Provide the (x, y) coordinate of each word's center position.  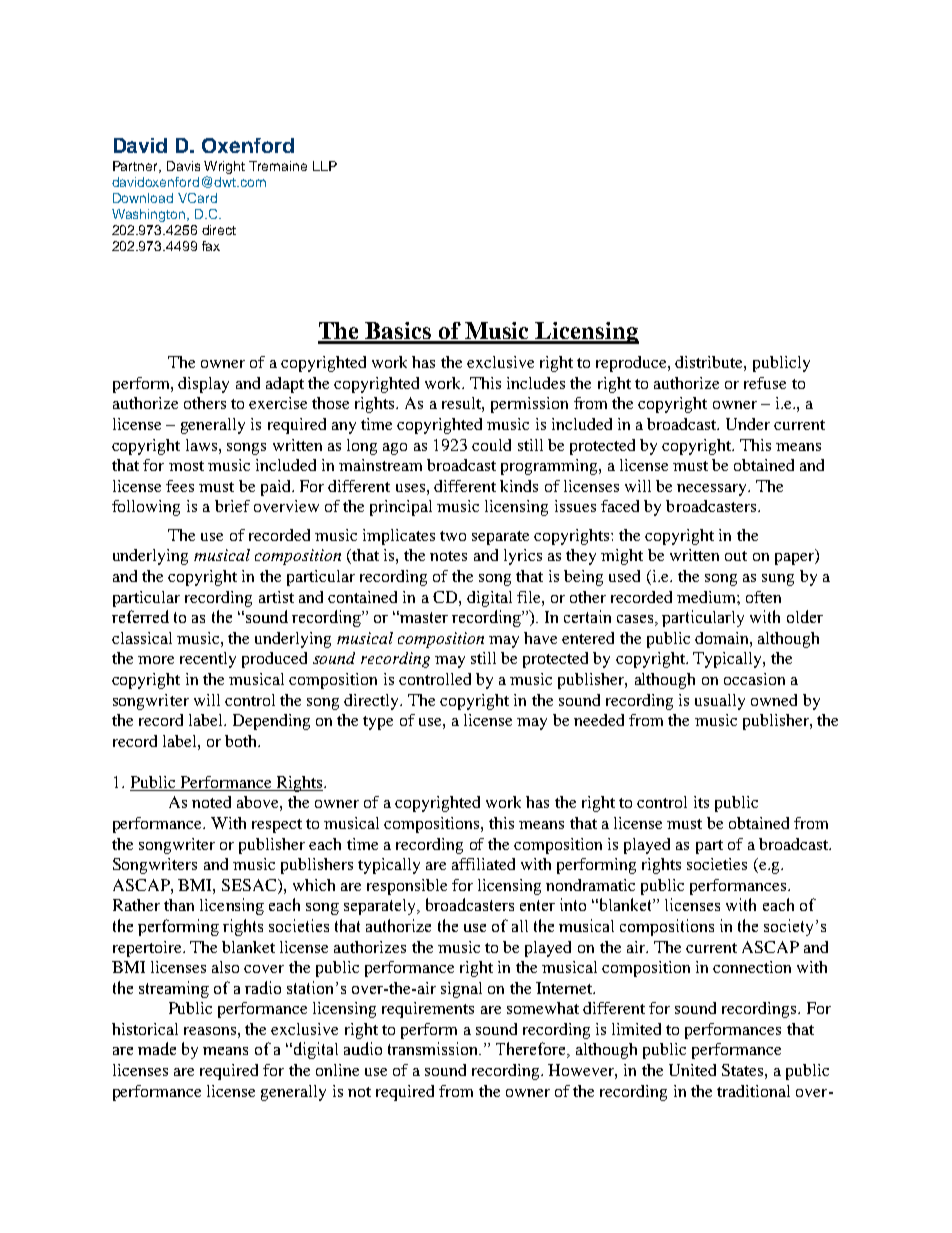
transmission (434, 1048)
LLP (325, 166)
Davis (183, 166)
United (692, 1070)
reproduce (632, 364)
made (157, 1048)
